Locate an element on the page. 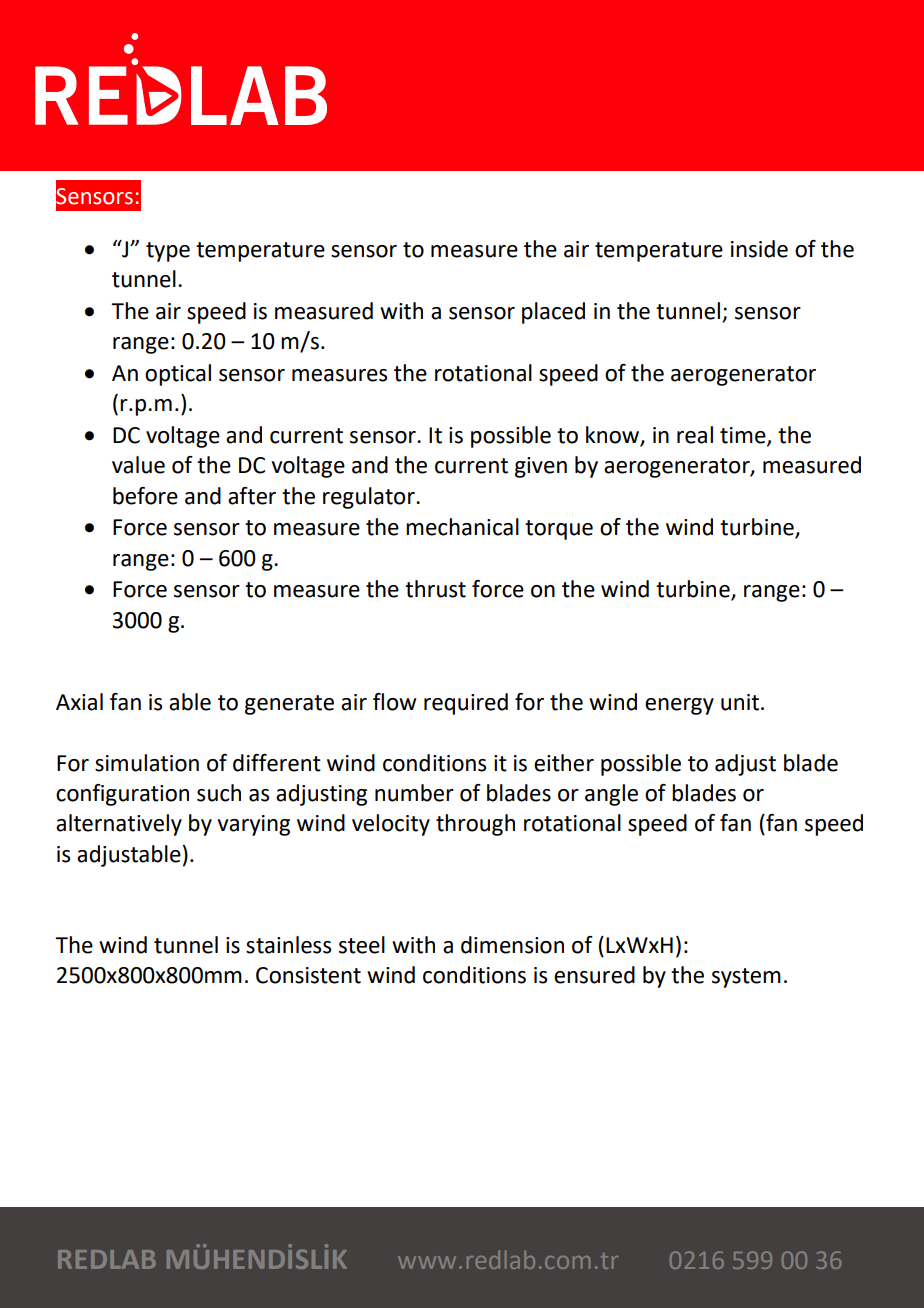 Image resolution: width=924 pixels, height=1308 pixels. mechanical is located at coordinates (462, 527).
